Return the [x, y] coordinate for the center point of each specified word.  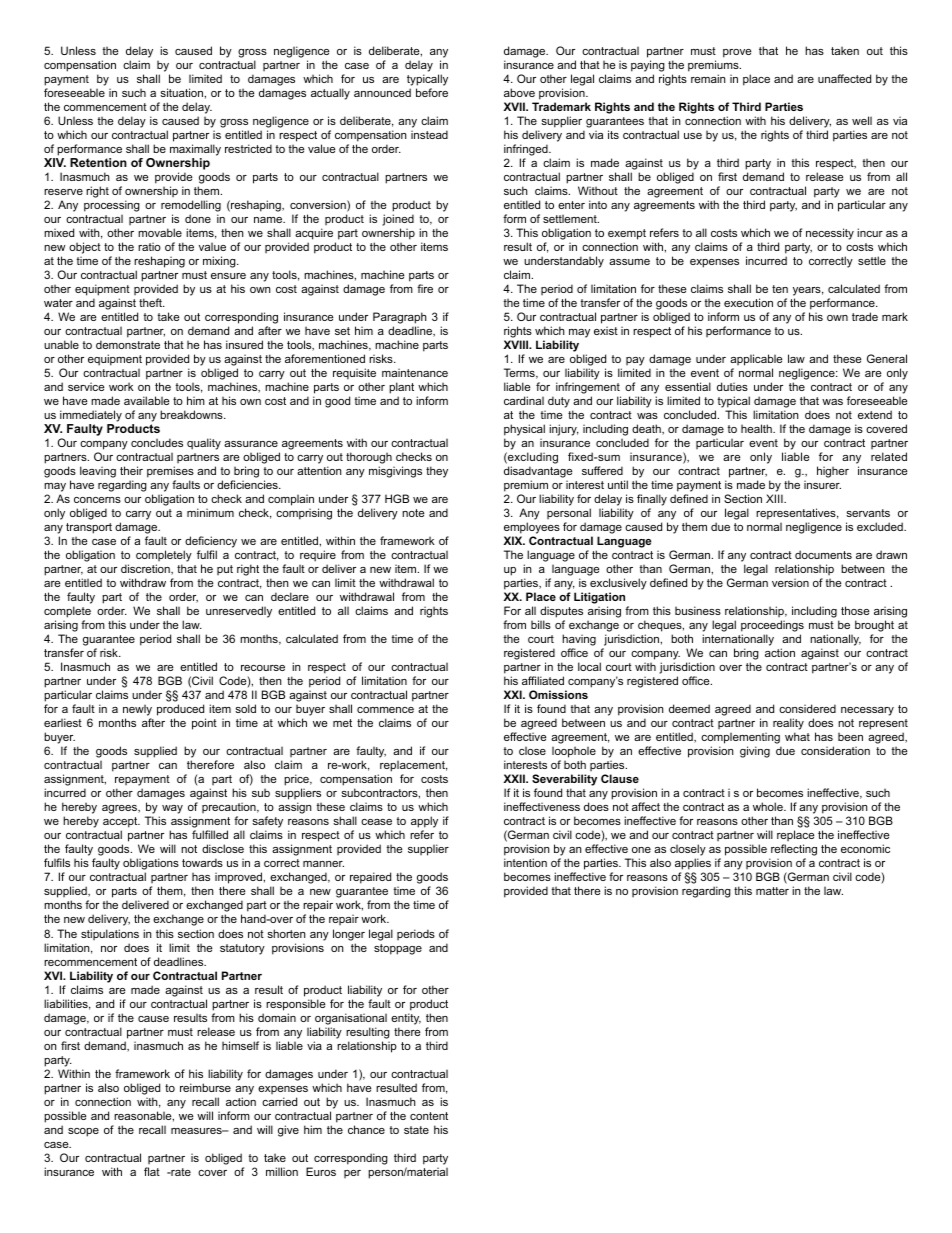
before [432, 92]
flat [152, 1171]
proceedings [772, 627]
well [862, 120]
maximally [195, 150]
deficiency [210, 543]
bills [541, 624]
